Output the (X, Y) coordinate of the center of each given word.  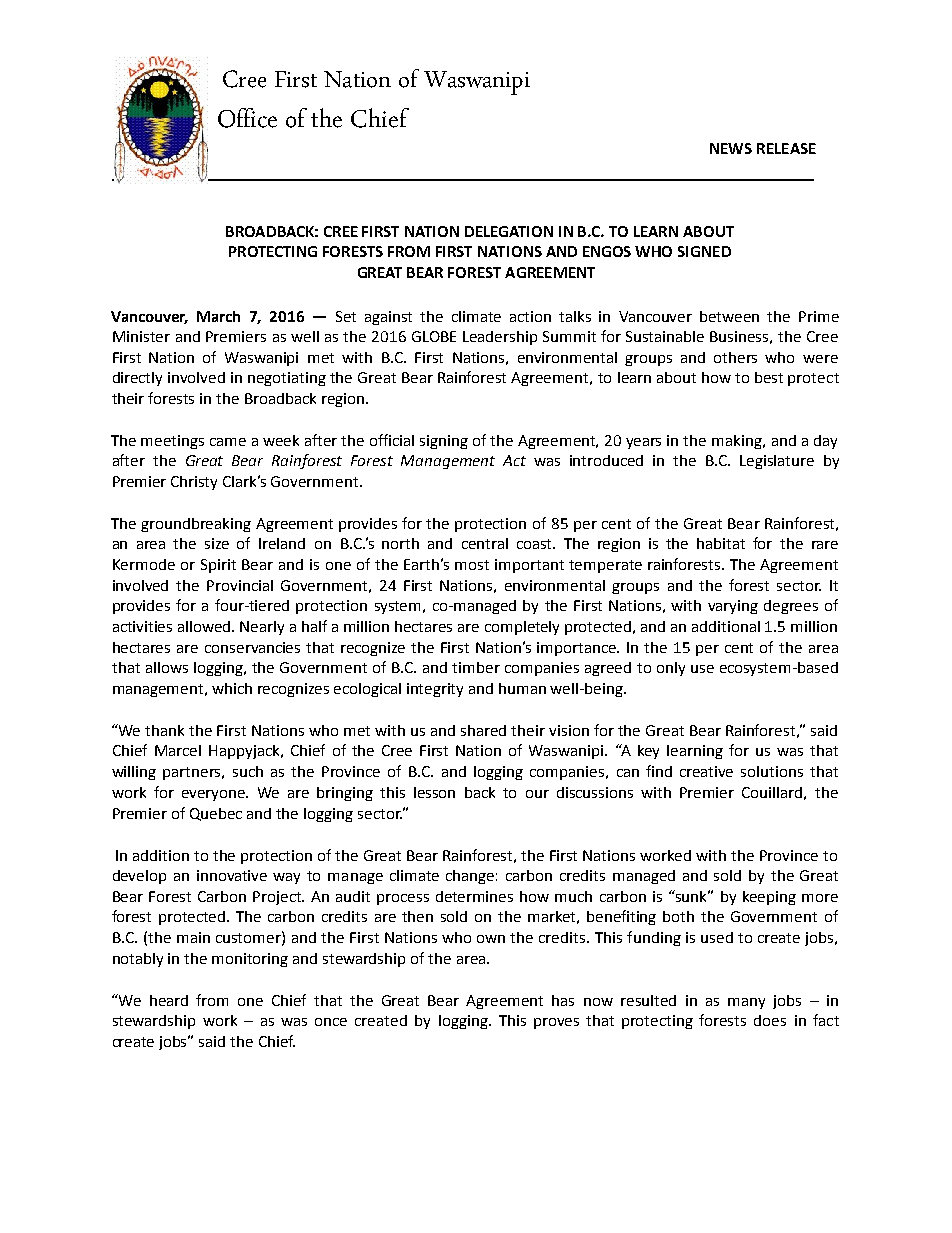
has (563, 1000)
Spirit (218, 566)
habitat (721, 543)
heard (169, 1000)
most (472, 565)
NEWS (731, 148)
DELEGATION (509, 231)
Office (247, 118)
